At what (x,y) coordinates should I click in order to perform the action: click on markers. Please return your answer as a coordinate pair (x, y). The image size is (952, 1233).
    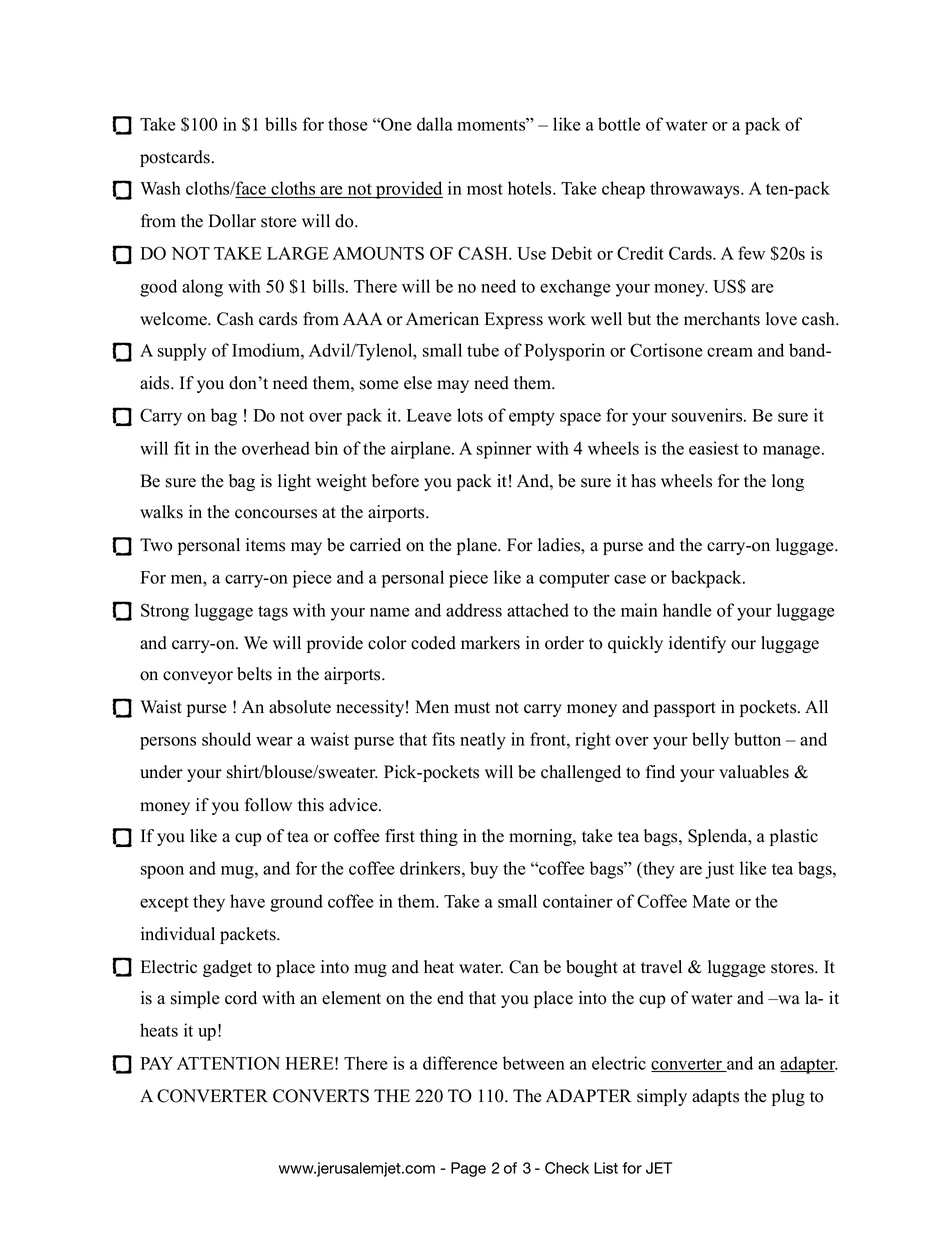
    Looking at the image, I should click on (490, 643).
